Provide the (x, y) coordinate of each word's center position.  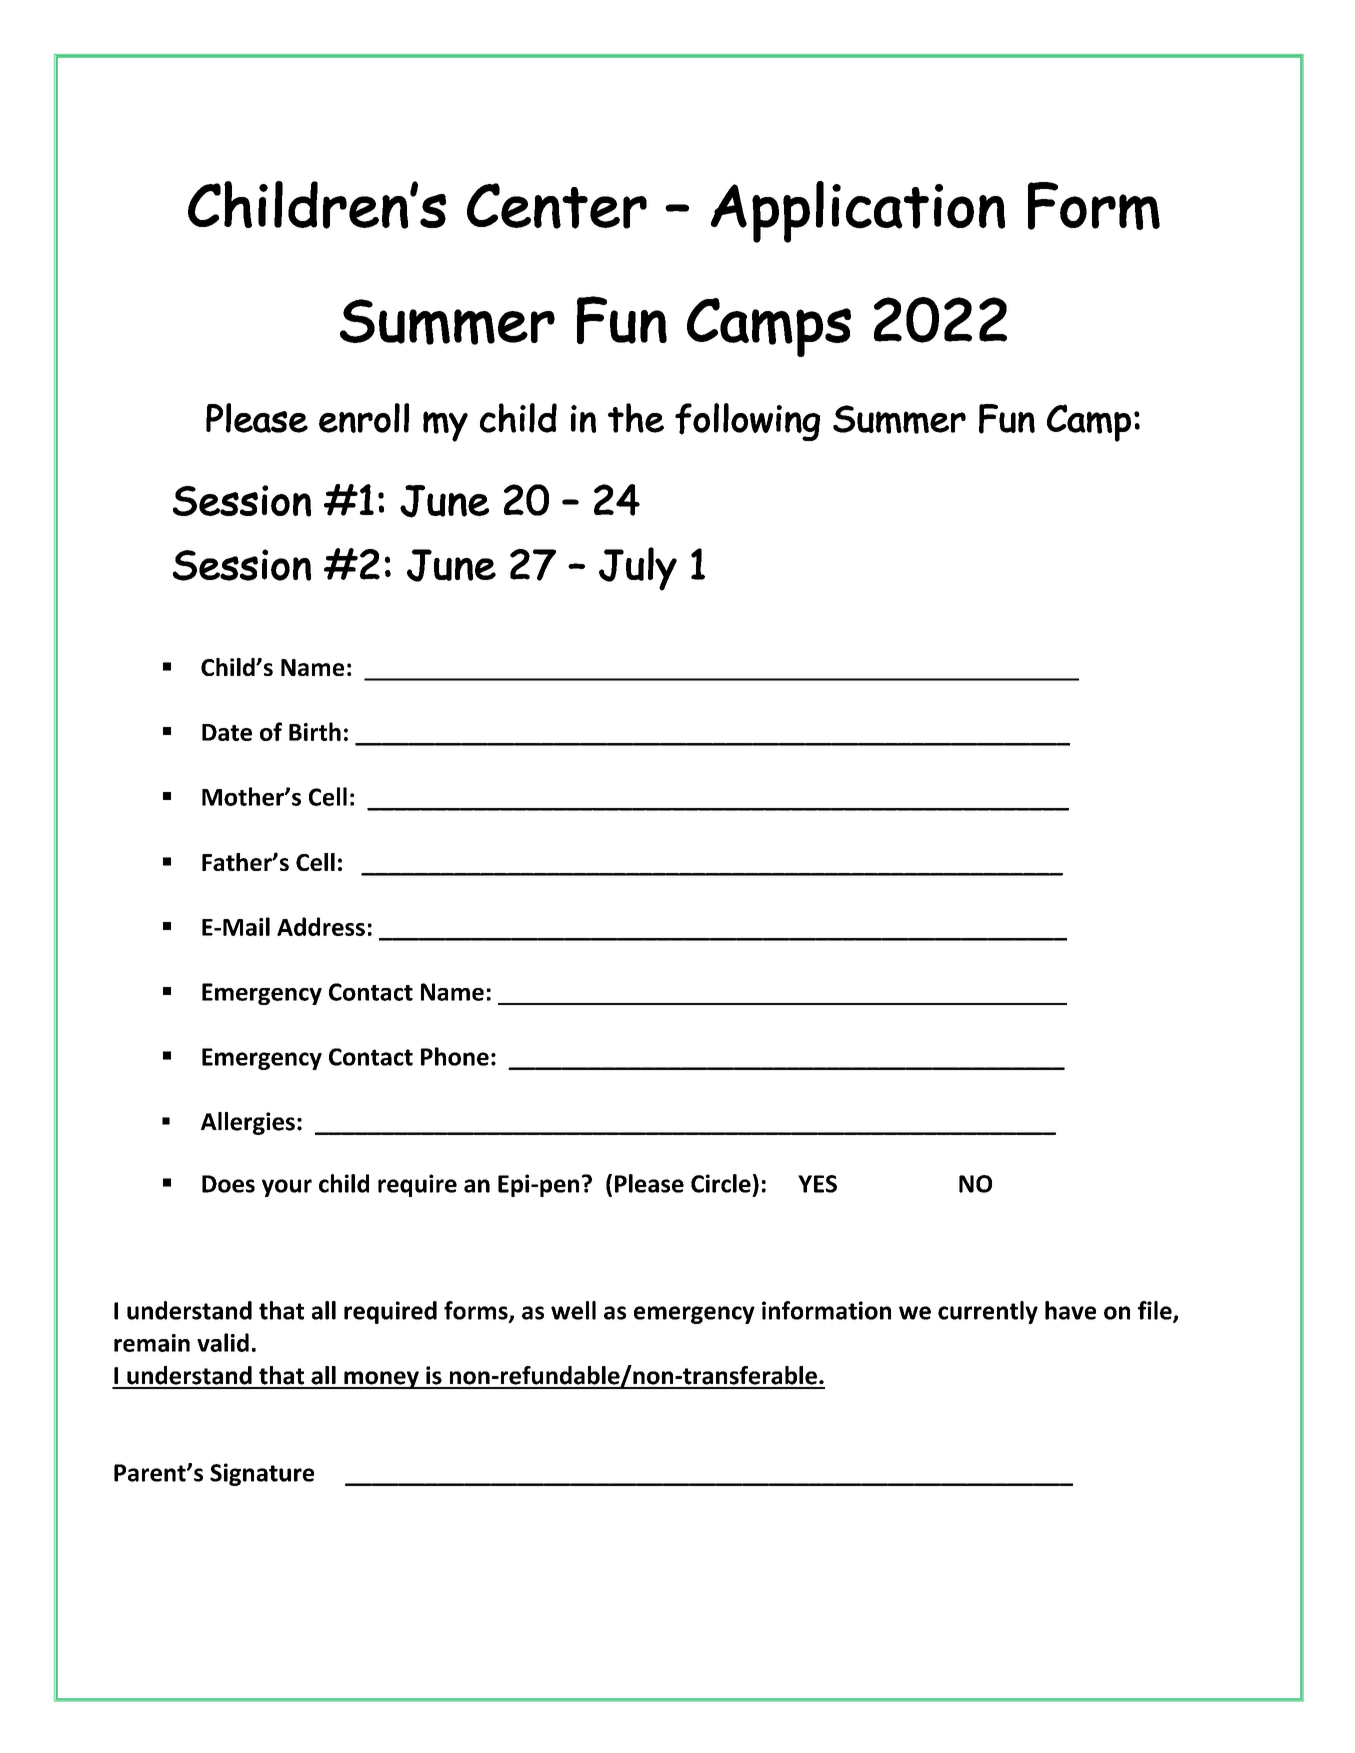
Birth (315, 731)
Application (858, 212)
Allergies (248, 1123)
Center (557, 206)
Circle (721, 1183)
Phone (455, 1056)
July (638, 569)
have (1070, 1310)
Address (321, 926)
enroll (364, 418)
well (573, 1310)
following (747, 422)
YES (817, 1184)
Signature (262, 1474)
